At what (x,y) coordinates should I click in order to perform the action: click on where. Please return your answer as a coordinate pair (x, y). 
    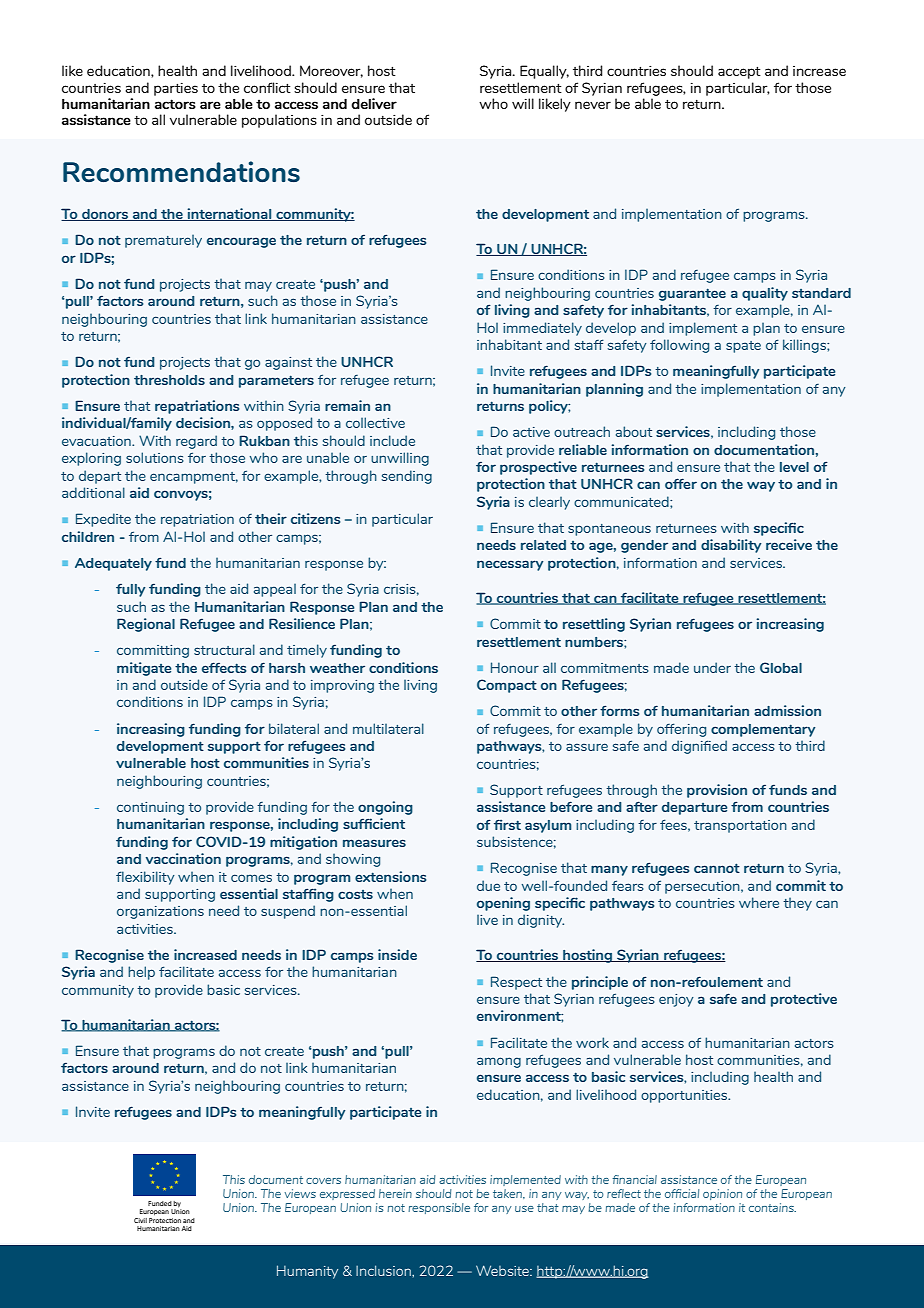
    Looking at the image, I should click on (759, 902).
